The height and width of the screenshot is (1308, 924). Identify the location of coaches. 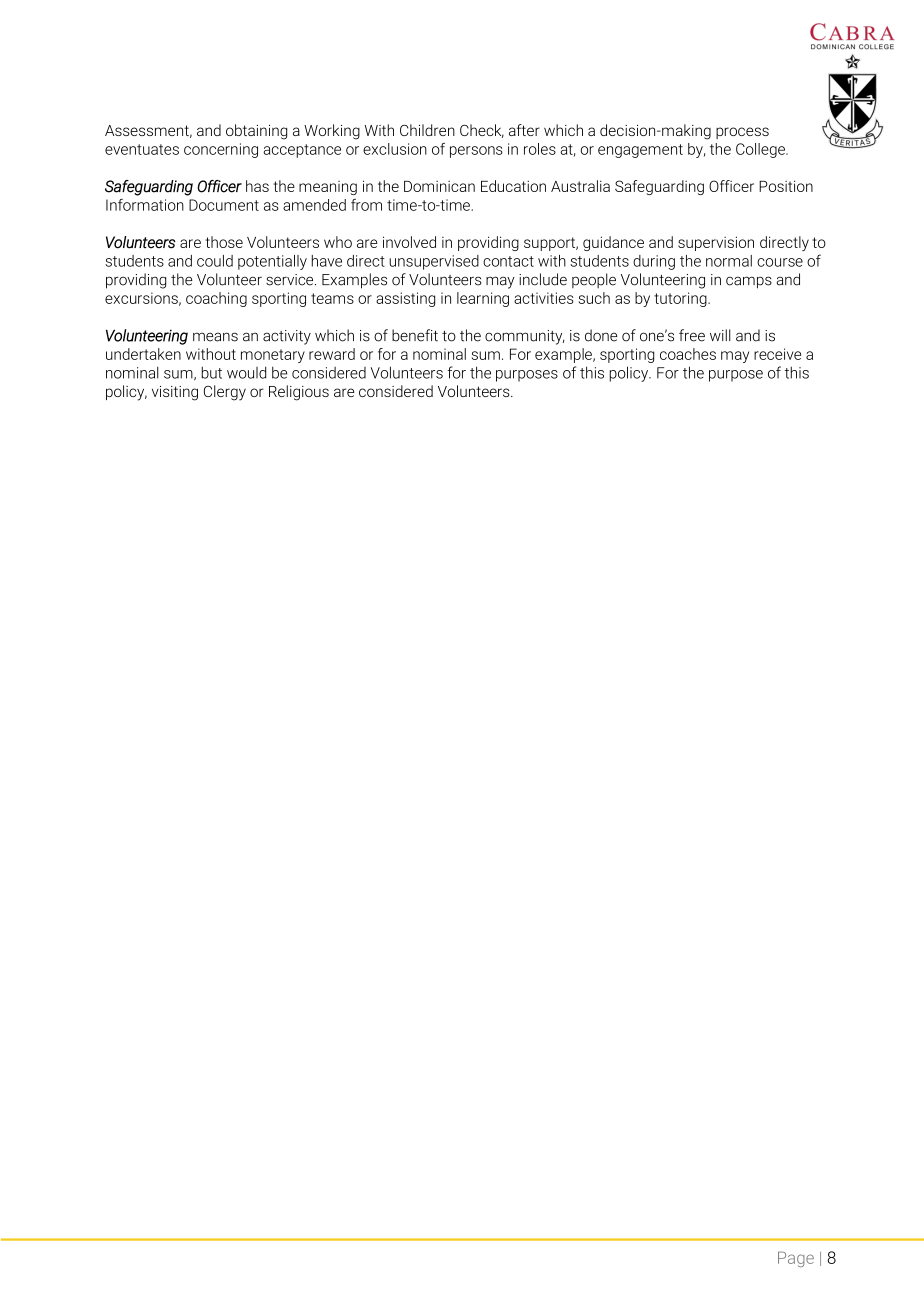
(688, 354).
